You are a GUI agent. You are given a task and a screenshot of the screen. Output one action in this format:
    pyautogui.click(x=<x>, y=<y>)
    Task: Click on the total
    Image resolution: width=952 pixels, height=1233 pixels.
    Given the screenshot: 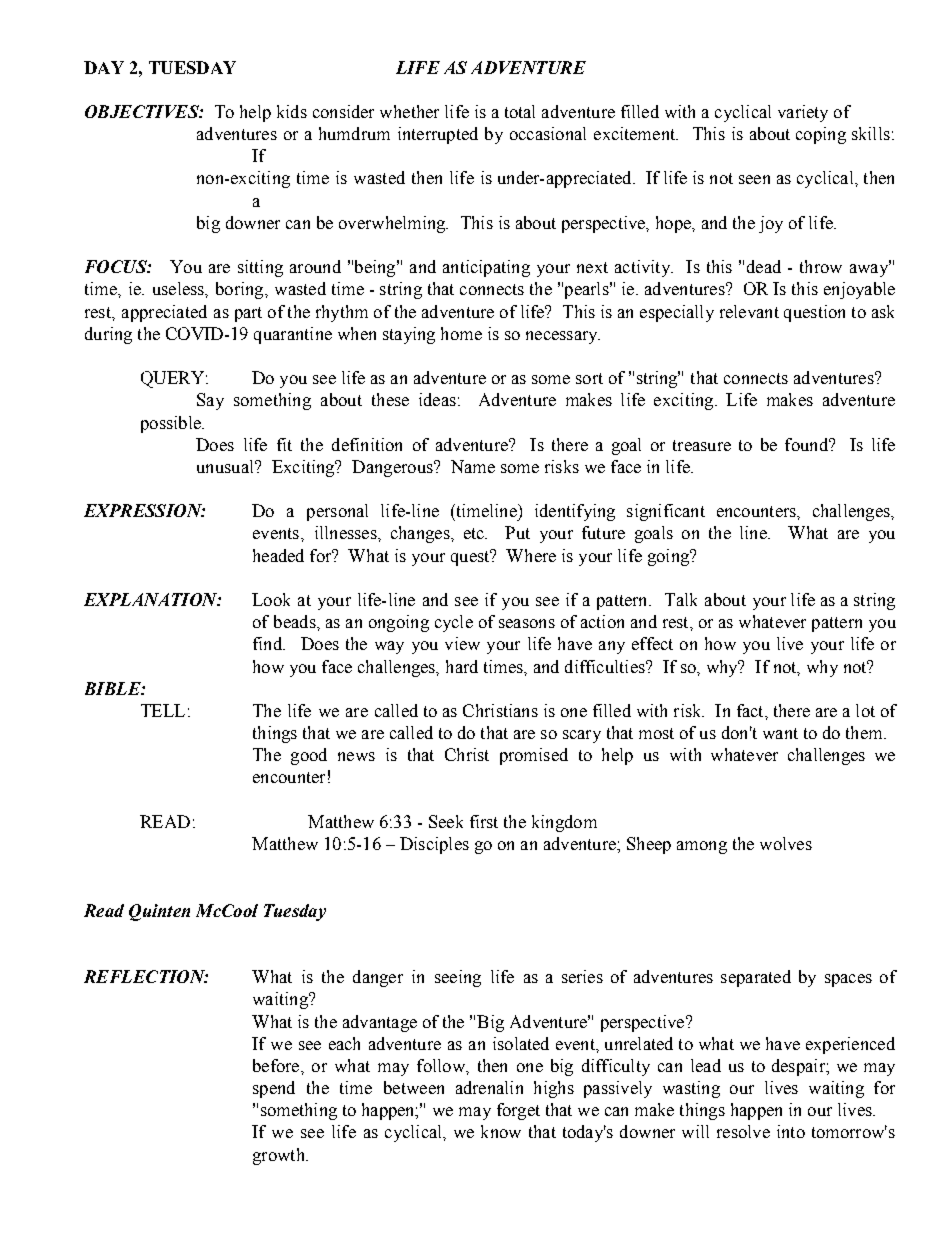 What is the action you would take?
    pyautogui.click(x=520, y=111)
